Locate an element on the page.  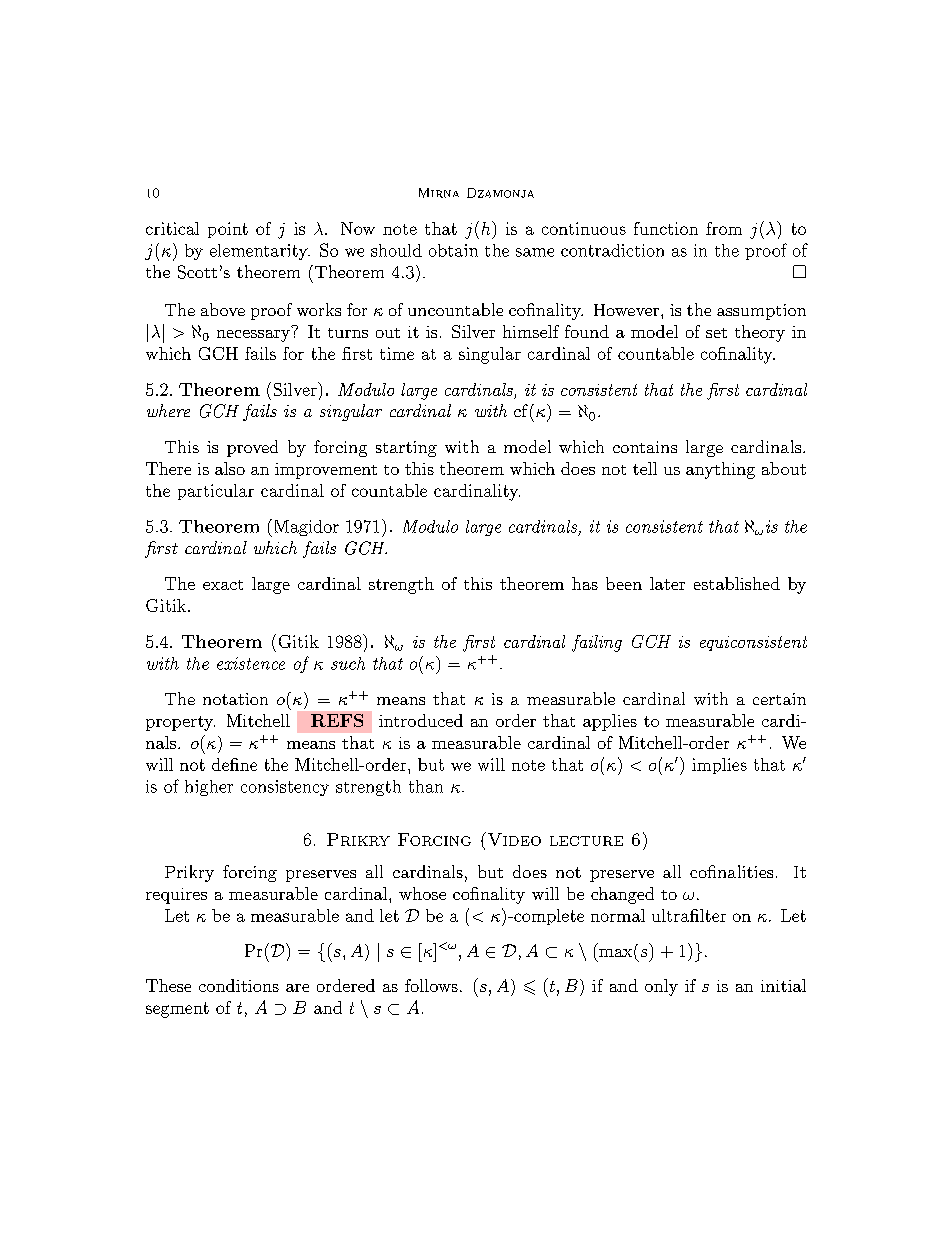
conditions is located at coordinates (239, 985).
